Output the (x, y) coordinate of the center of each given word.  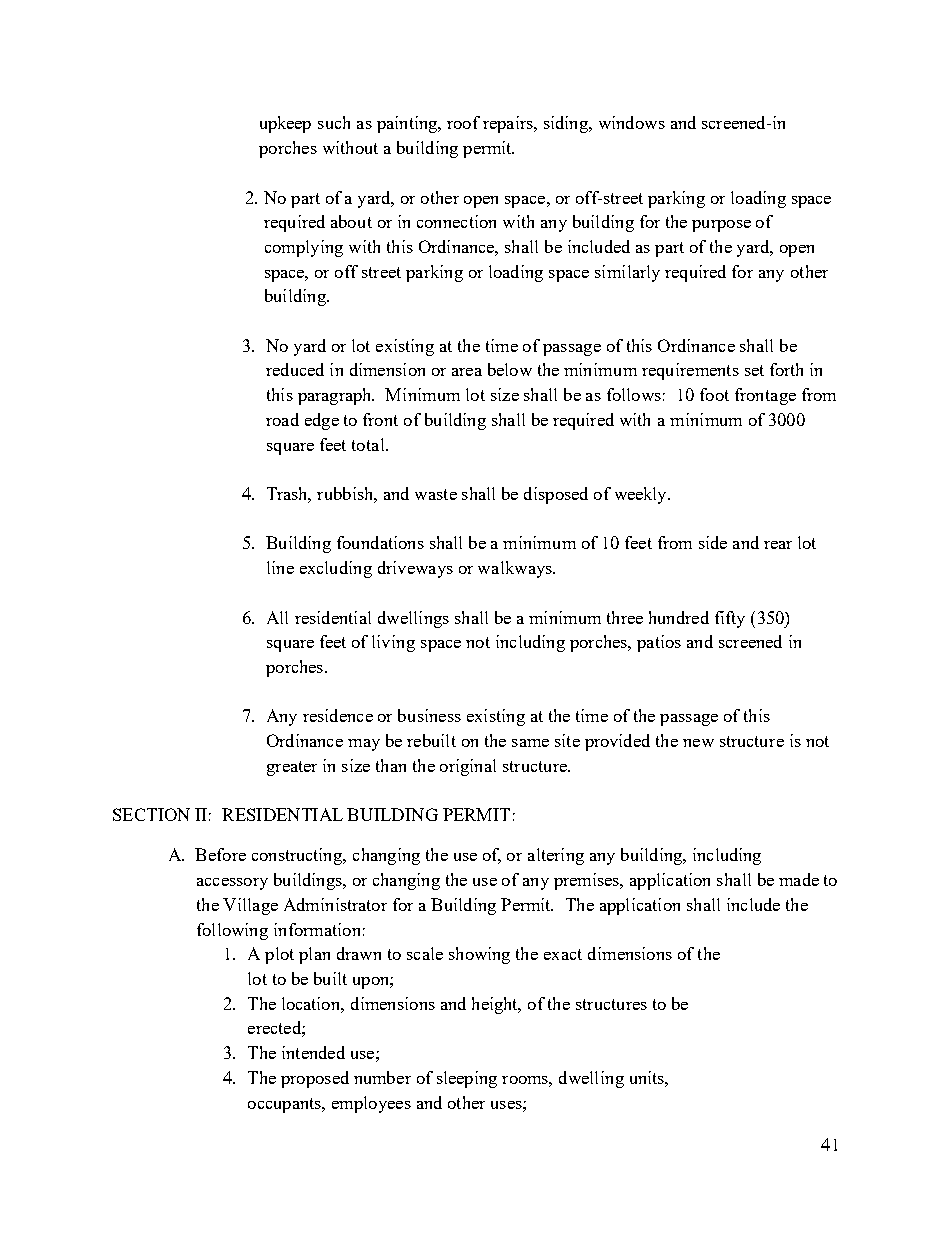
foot (714, 394)
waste (436, 494)
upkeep (285, 124)
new (698, 743)
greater (292, 768)
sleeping (467, 1079)
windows (632, 122)
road (282, 419)
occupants (285, 1105)
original (468, 767)
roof (463, 122)
